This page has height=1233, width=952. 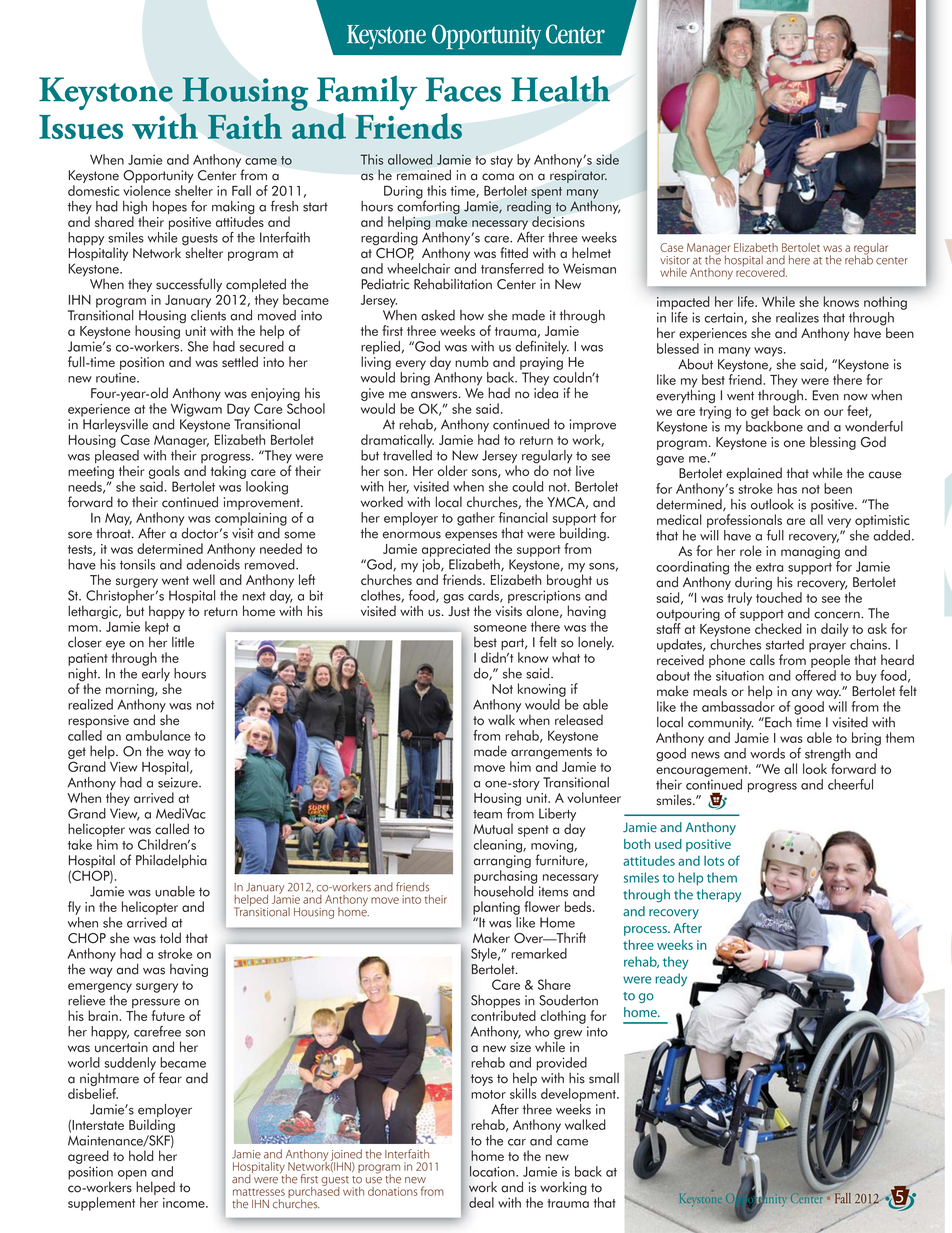 What do you see at coordinates (132, 1176) in the page?
I see `open` at bounding box center [132, 1176].
